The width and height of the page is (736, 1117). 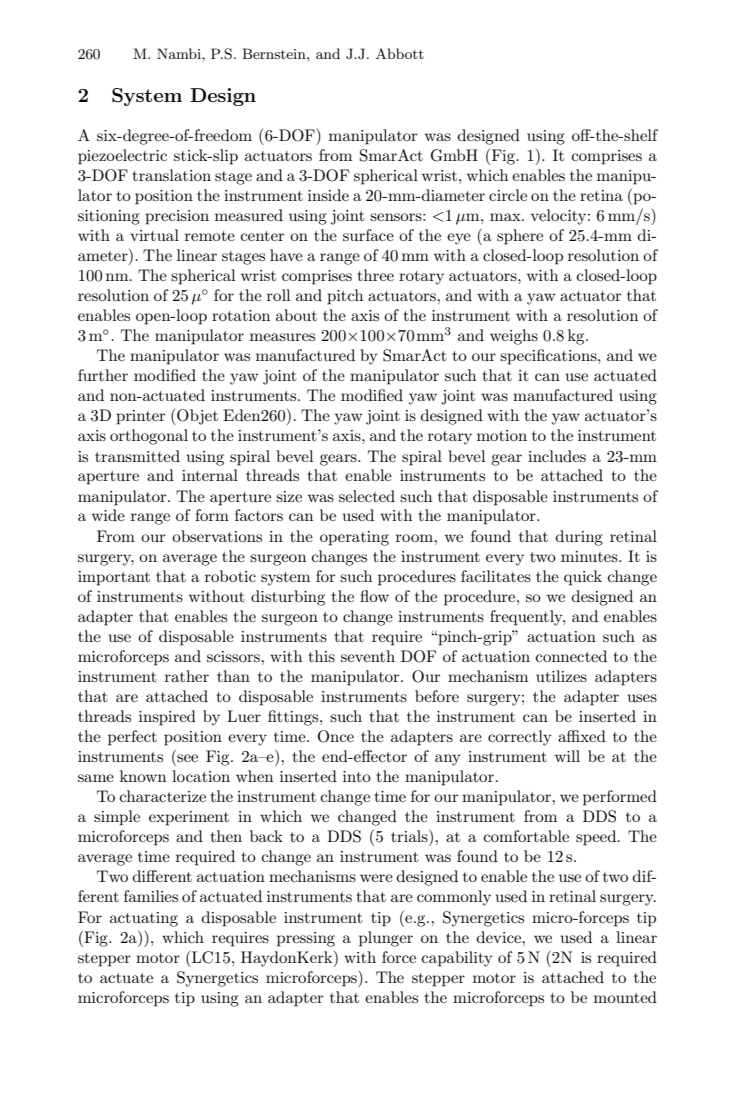 I want to click on orthogonal, so click(x=149, y=437).
